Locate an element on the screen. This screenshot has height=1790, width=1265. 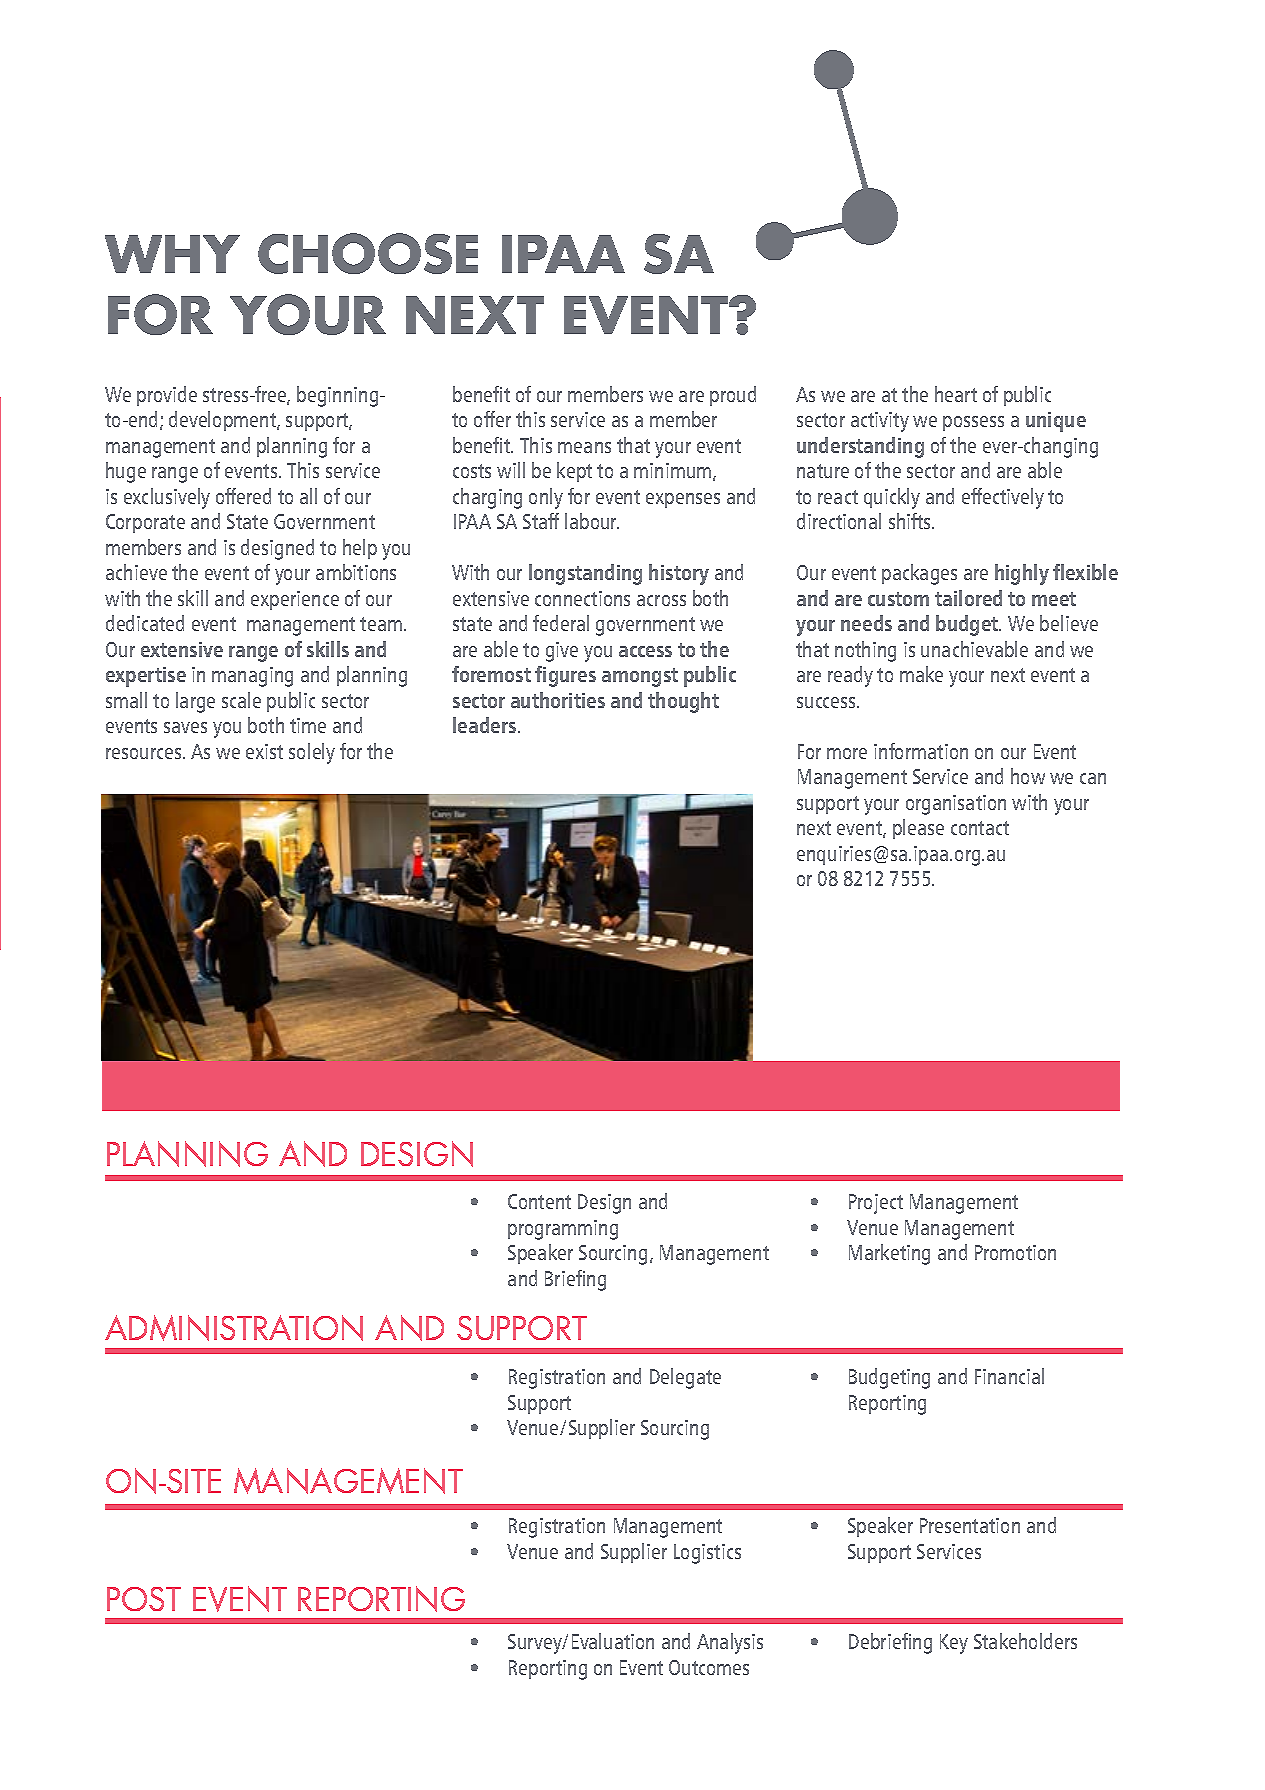
Content is located at coordinates (539, 1201).
